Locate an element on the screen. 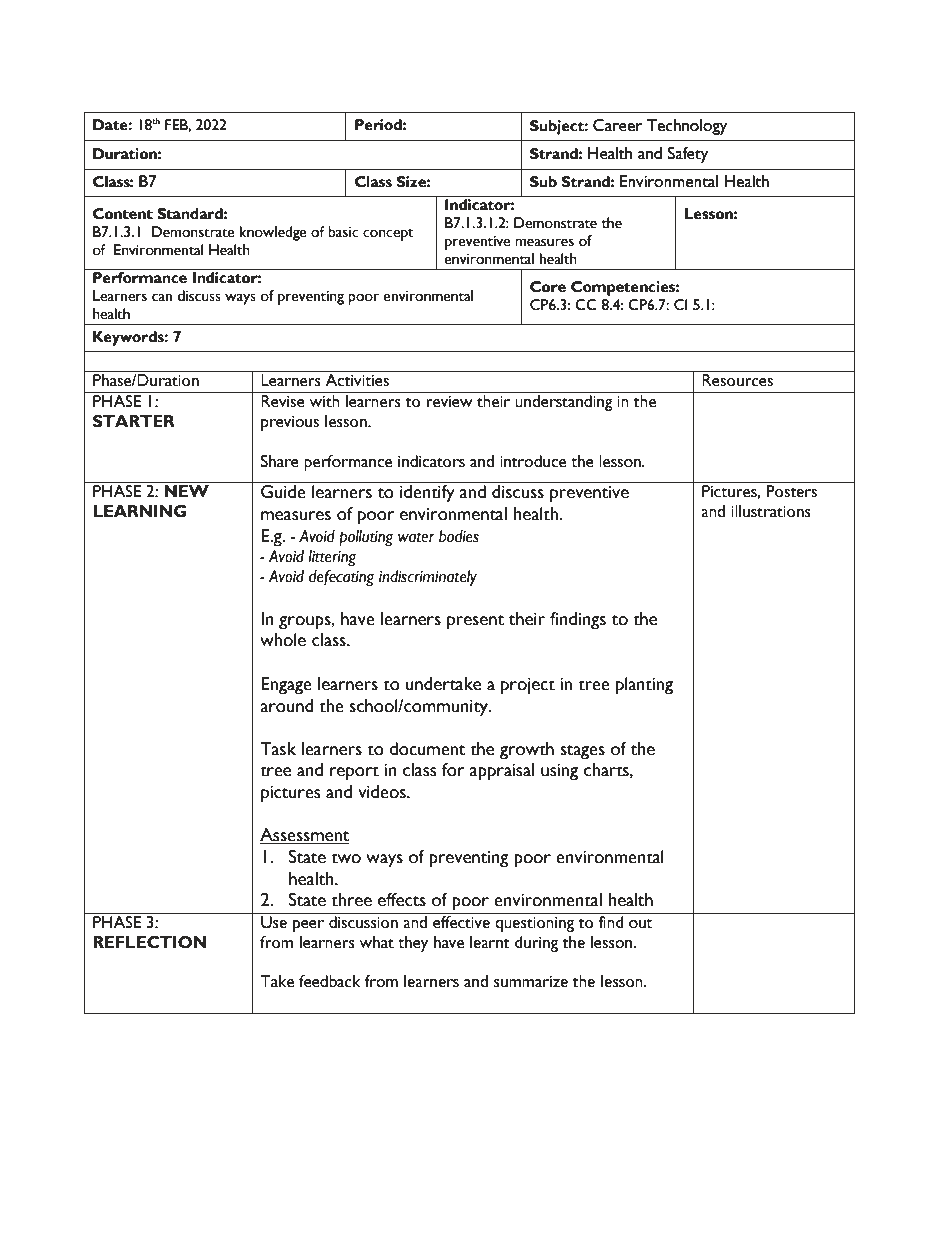  concept is located at coordinates (388, 235).
